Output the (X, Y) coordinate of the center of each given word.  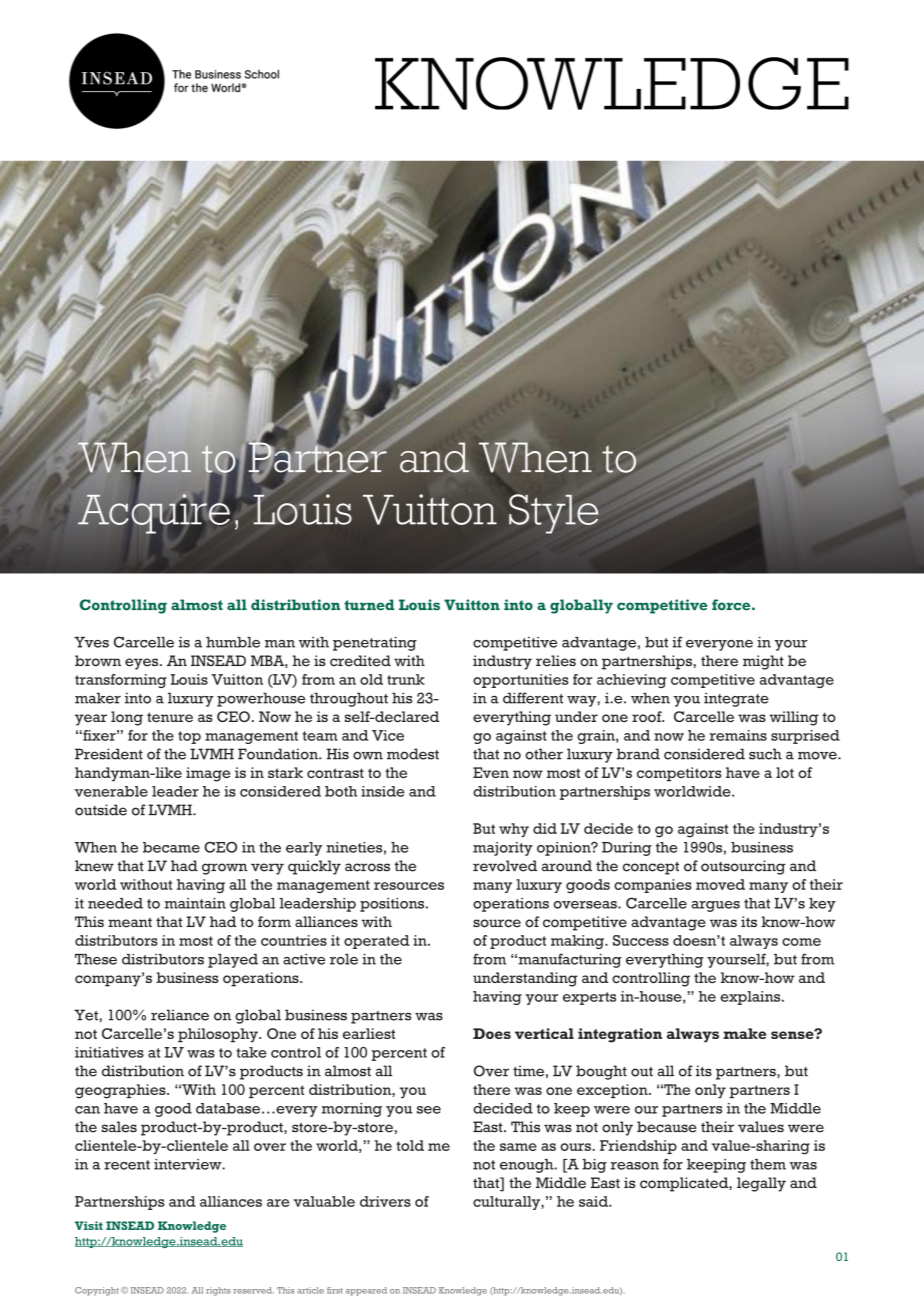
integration (620, 1035)
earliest (369, 1033)
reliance (180, 1015)
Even (491, 772)
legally (761, 1184)
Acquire (154, 513)
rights (218, 1291)
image (208, 774)
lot (785, 772)
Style (554, 514)
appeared (366, 1291)
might (763, 662)
